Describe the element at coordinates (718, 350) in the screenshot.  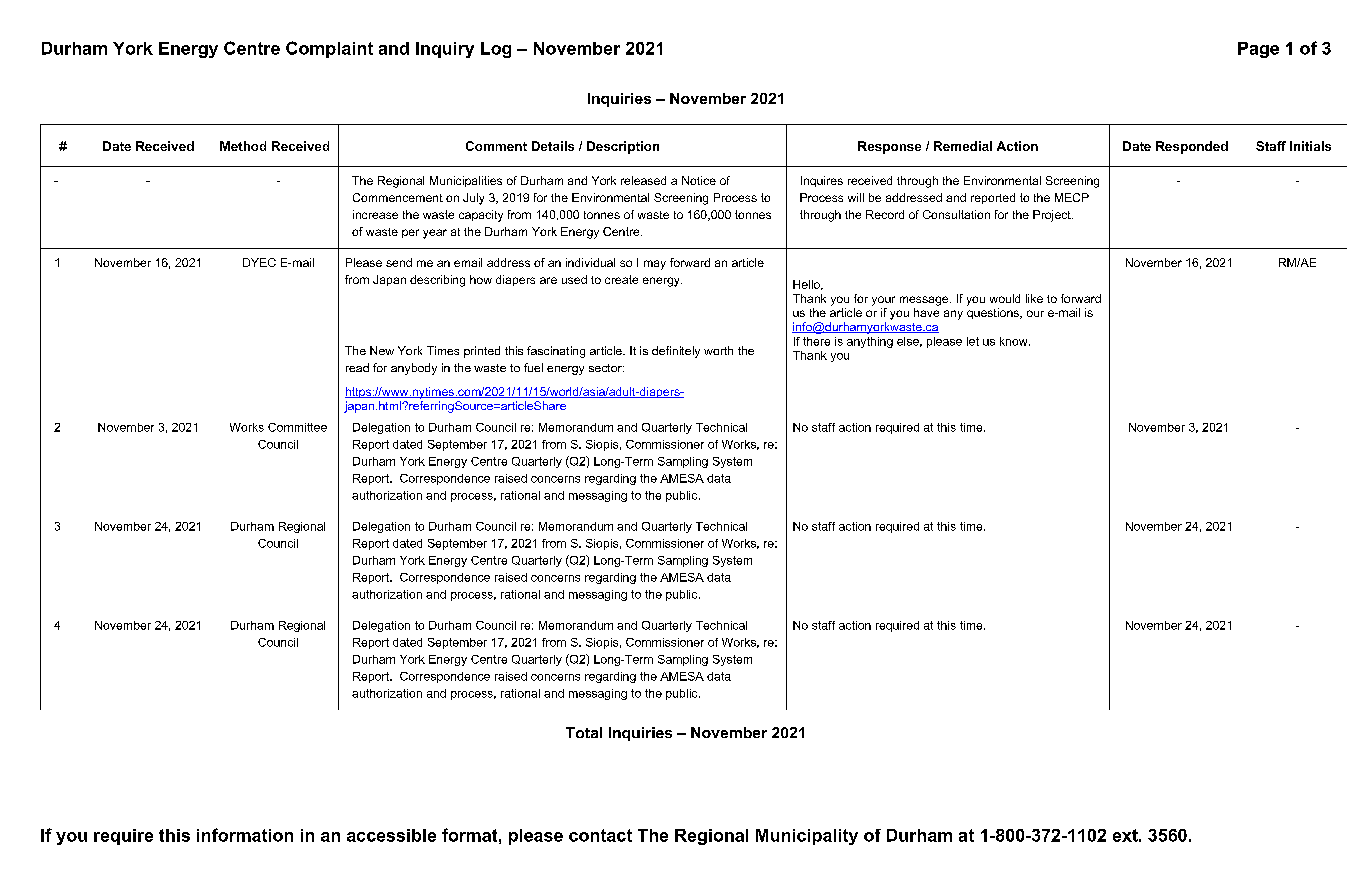
I see `worth` at that location.
